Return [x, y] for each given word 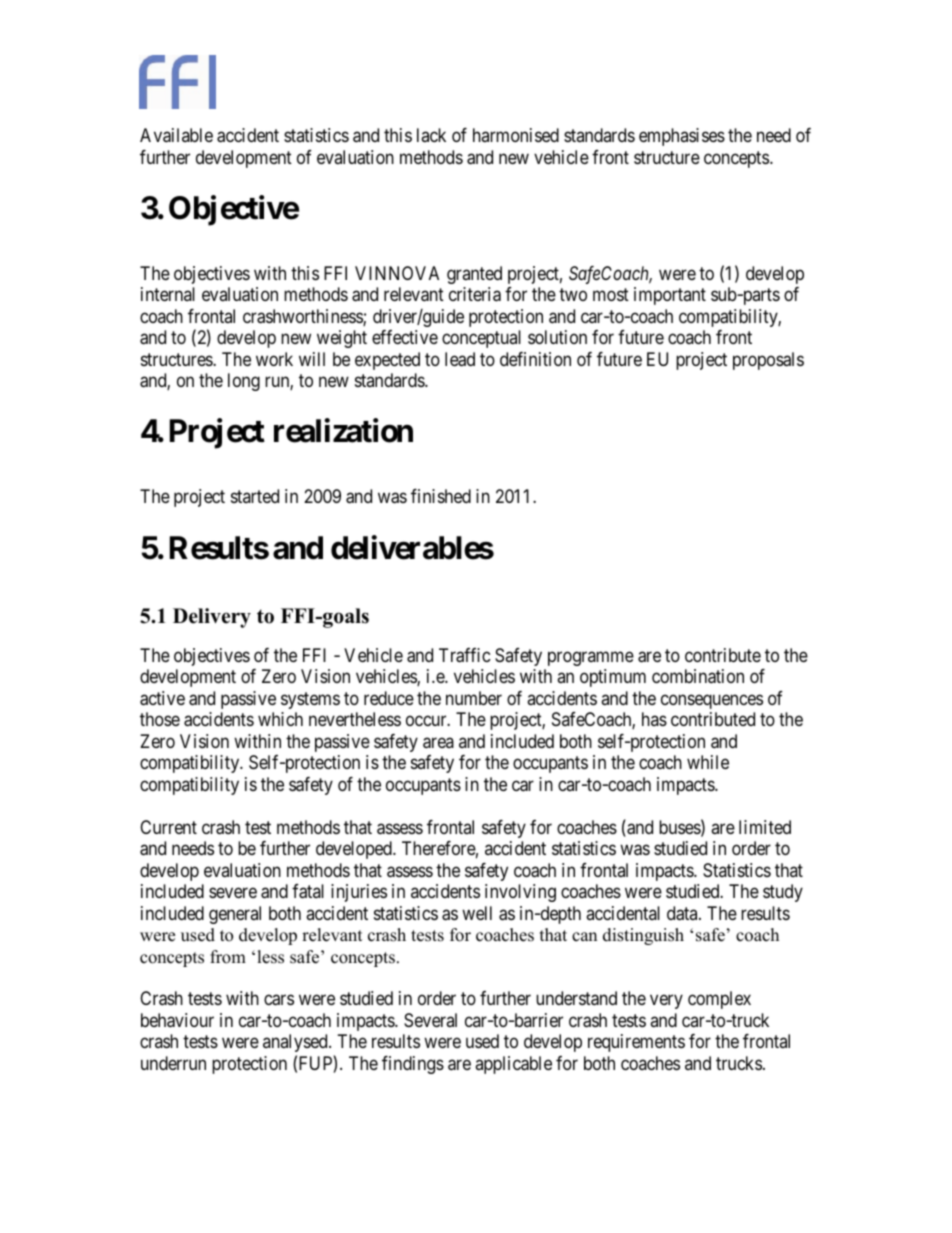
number [474, 698]
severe [233, 892]
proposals [768, 361]
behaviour [177, 1020]
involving [520, 893]
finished [441, 496]
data [683, 913]
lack [431, 135]
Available [176, 135]
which [280, 719]
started [255, 496]
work [274, 359]
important [670, 296]
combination [698, 676]
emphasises [682, 137]
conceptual [481, 339]
